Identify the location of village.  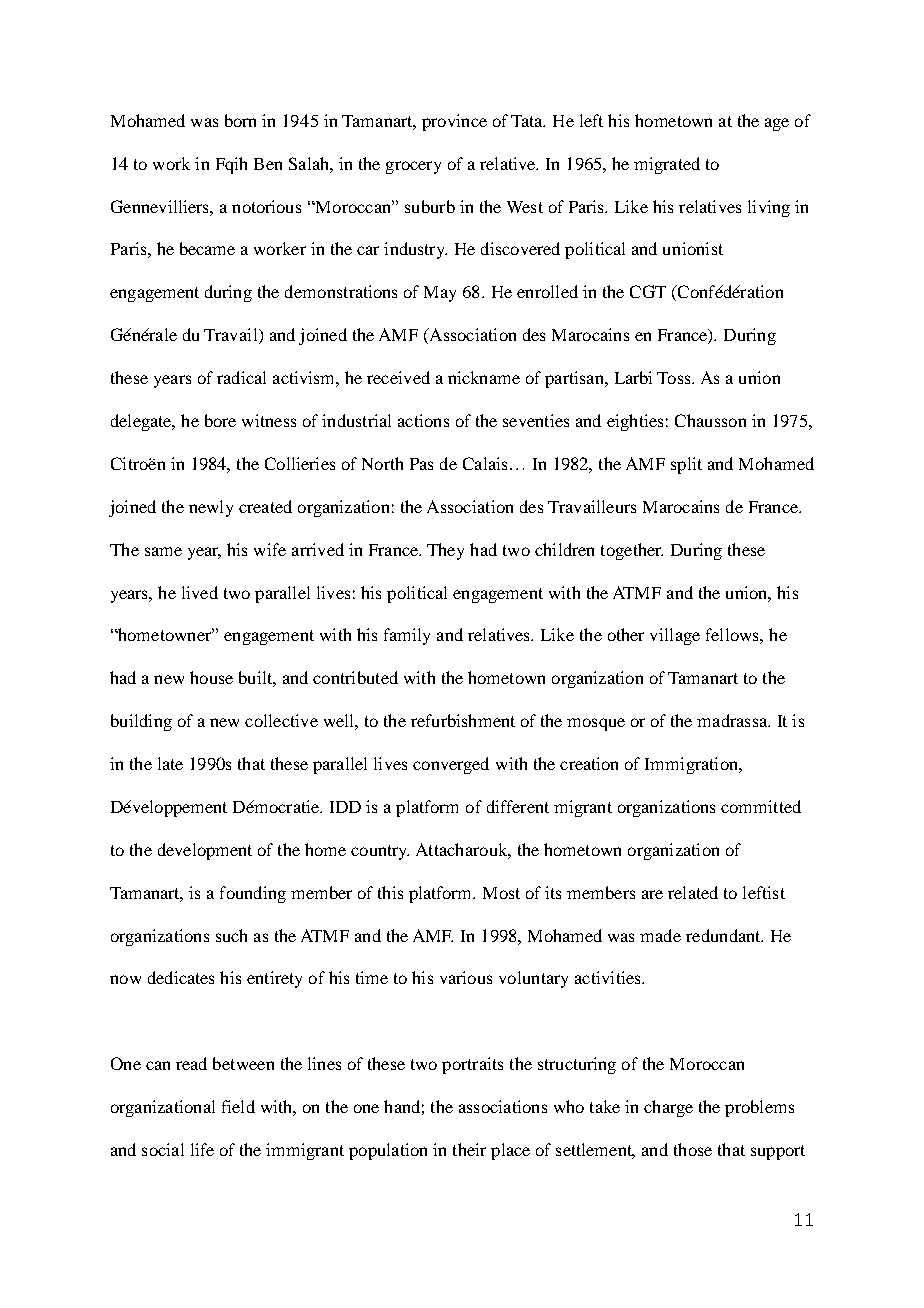
(675, 636).
